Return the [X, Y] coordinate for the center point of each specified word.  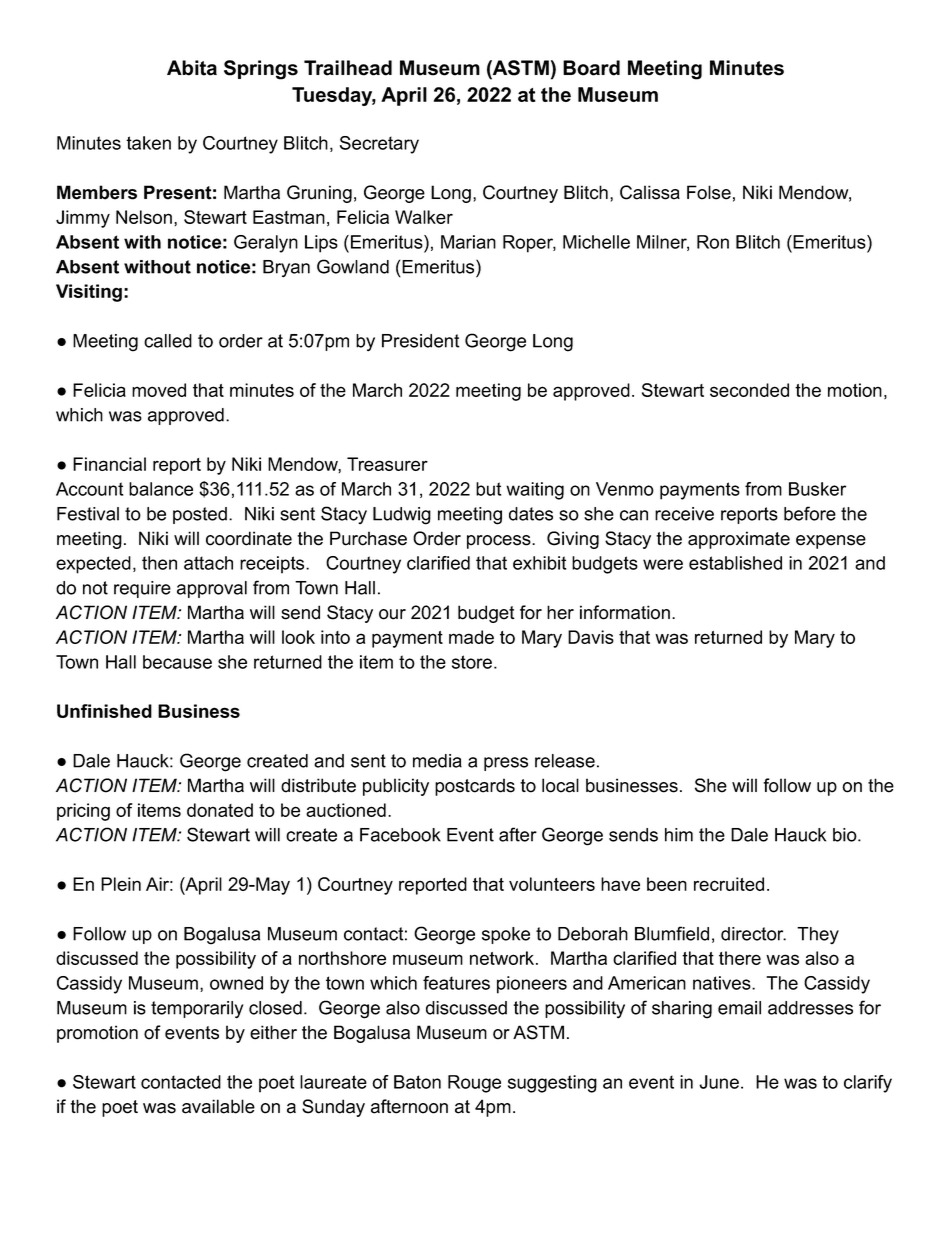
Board [591, 68]
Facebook [400, 835]
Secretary [379, 145]
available [218, 1106]
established [735, 563]
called [168, 341]
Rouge [474, 1084]
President [421, 341]
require [142, 589]
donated [220, 810]
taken [148, 143]
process [500, 542]
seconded [749, 390]
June [719, 1082]
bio [845, 835]
